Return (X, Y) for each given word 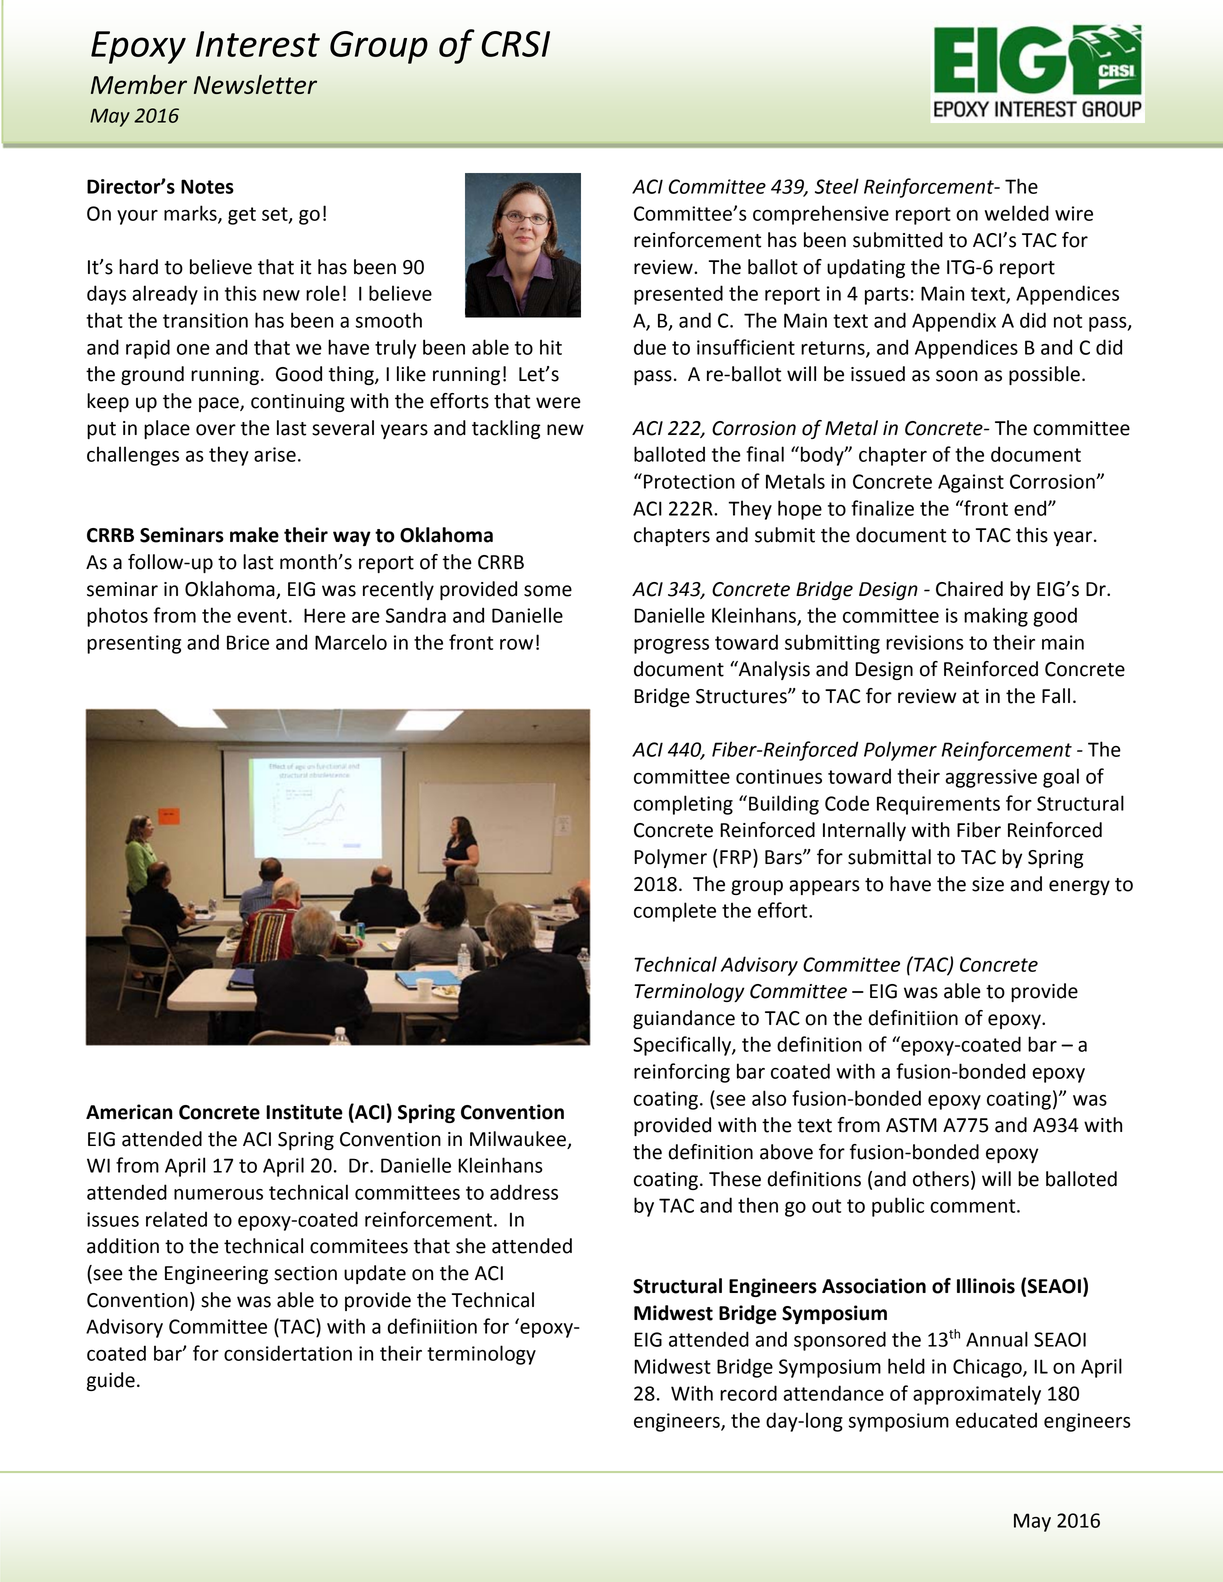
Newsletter (255, 84)
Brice (248, 642)
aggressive (991, 778)
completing (683, 805)
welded (1017, 213)
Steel (837, 186)
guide (111, 1381)
